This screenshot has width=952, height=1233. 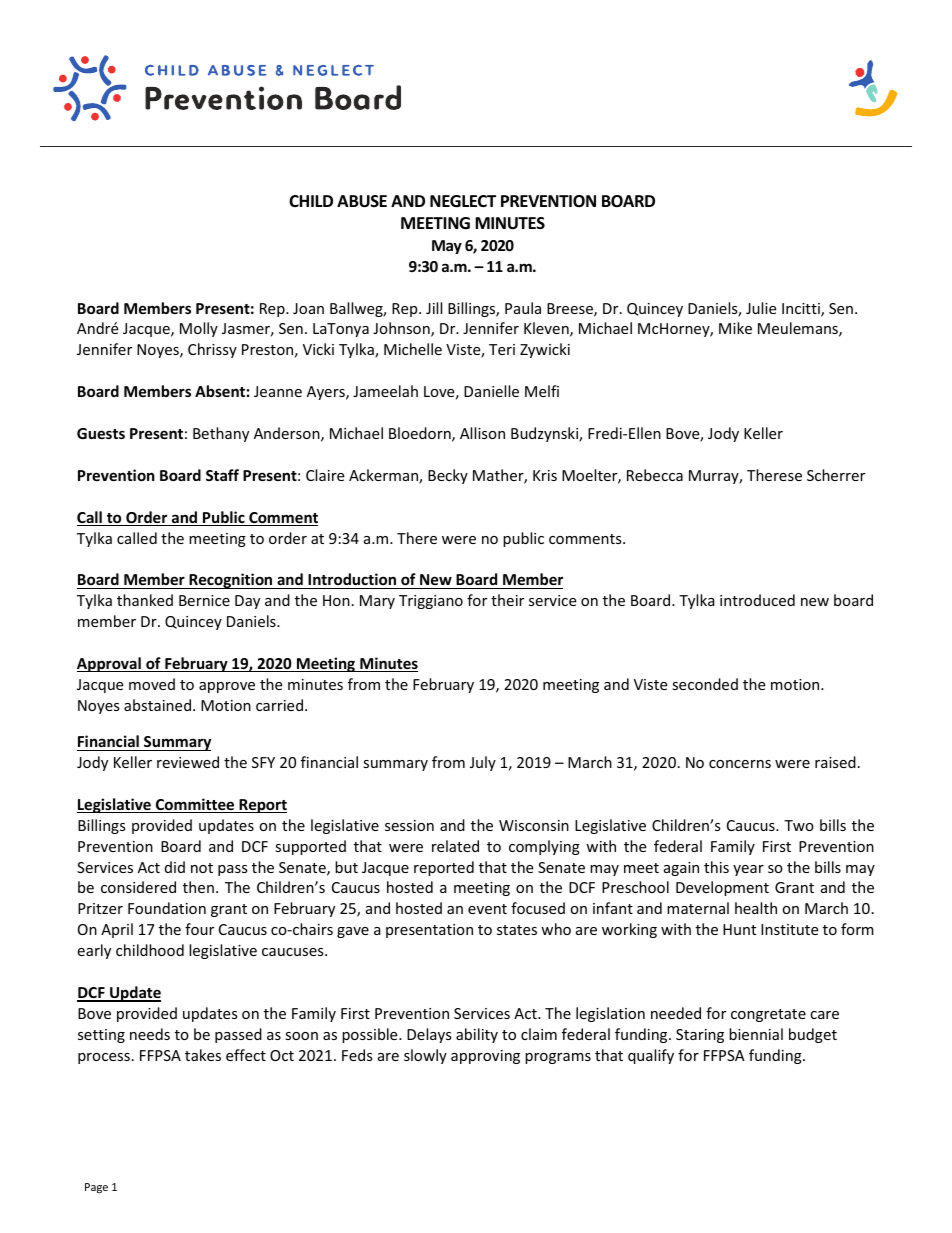 I want to click on Julie, so click(x=761, y=308).
